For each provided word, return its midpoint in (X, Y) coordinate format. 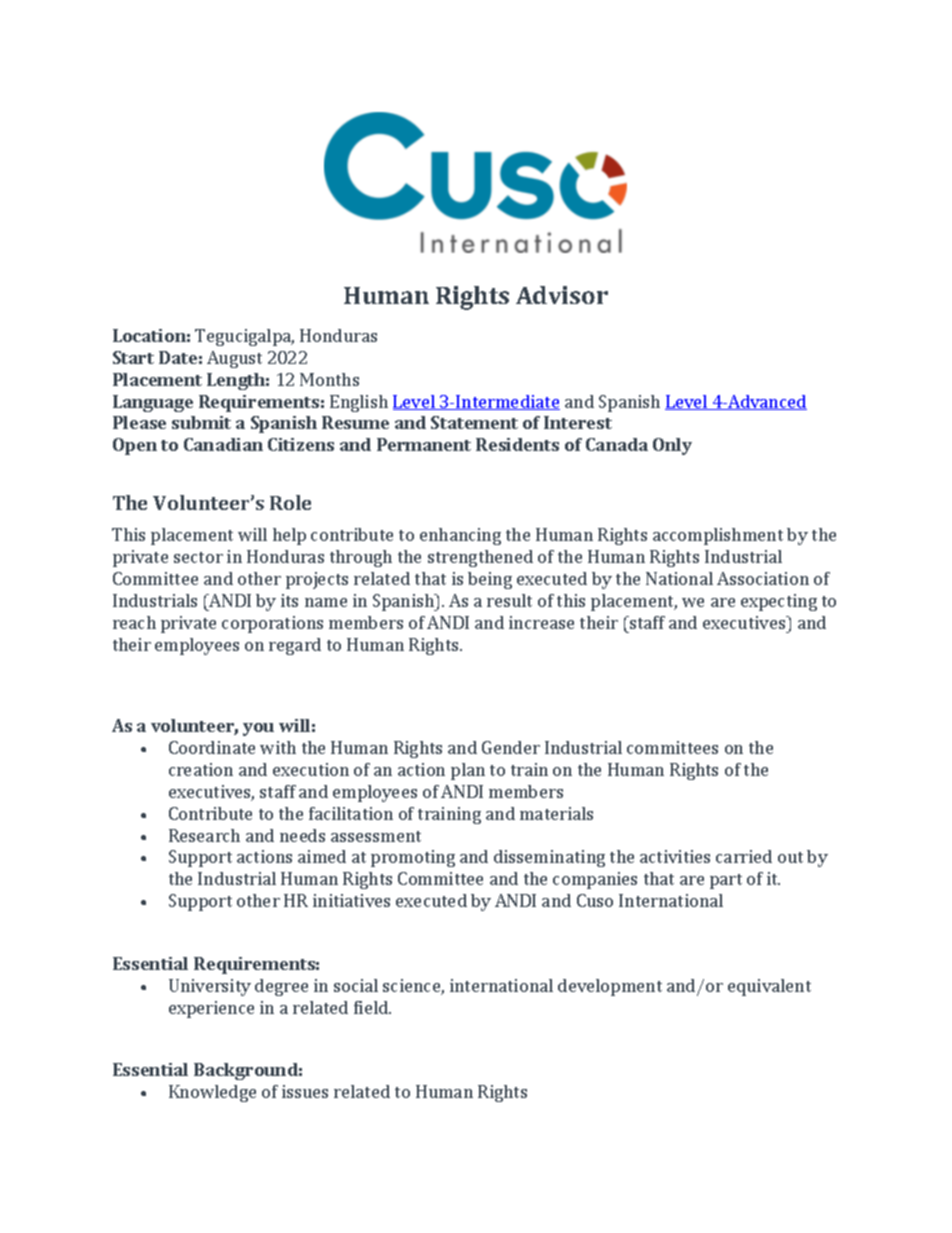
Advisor (562, 295)
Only (672, 446)
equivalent (769, 987)
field (372, 1007)
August (234, 359)
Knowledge (212, 1093)
